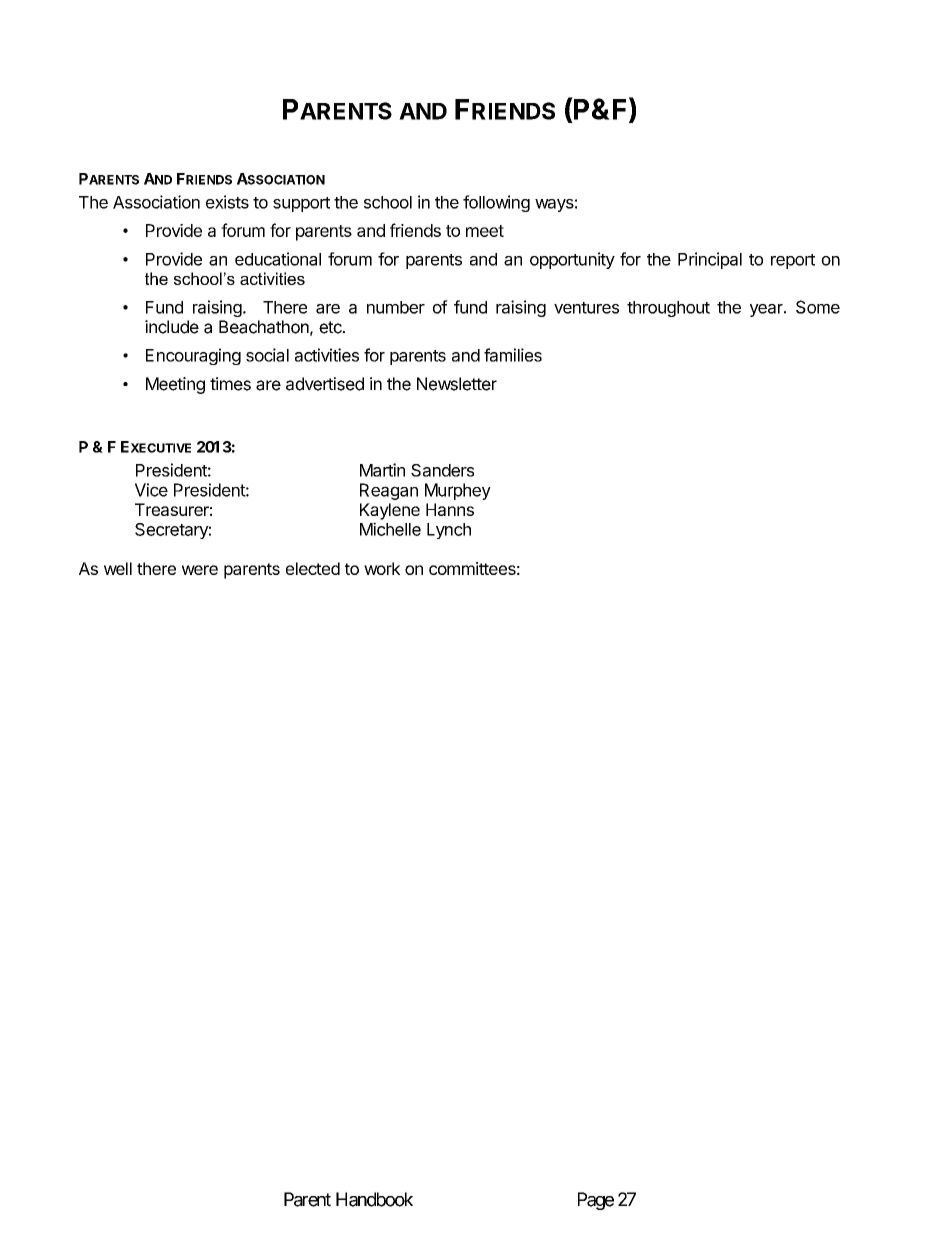 This screenshot has height=1233, width=952. I want to click on following, so click(496, 203).
